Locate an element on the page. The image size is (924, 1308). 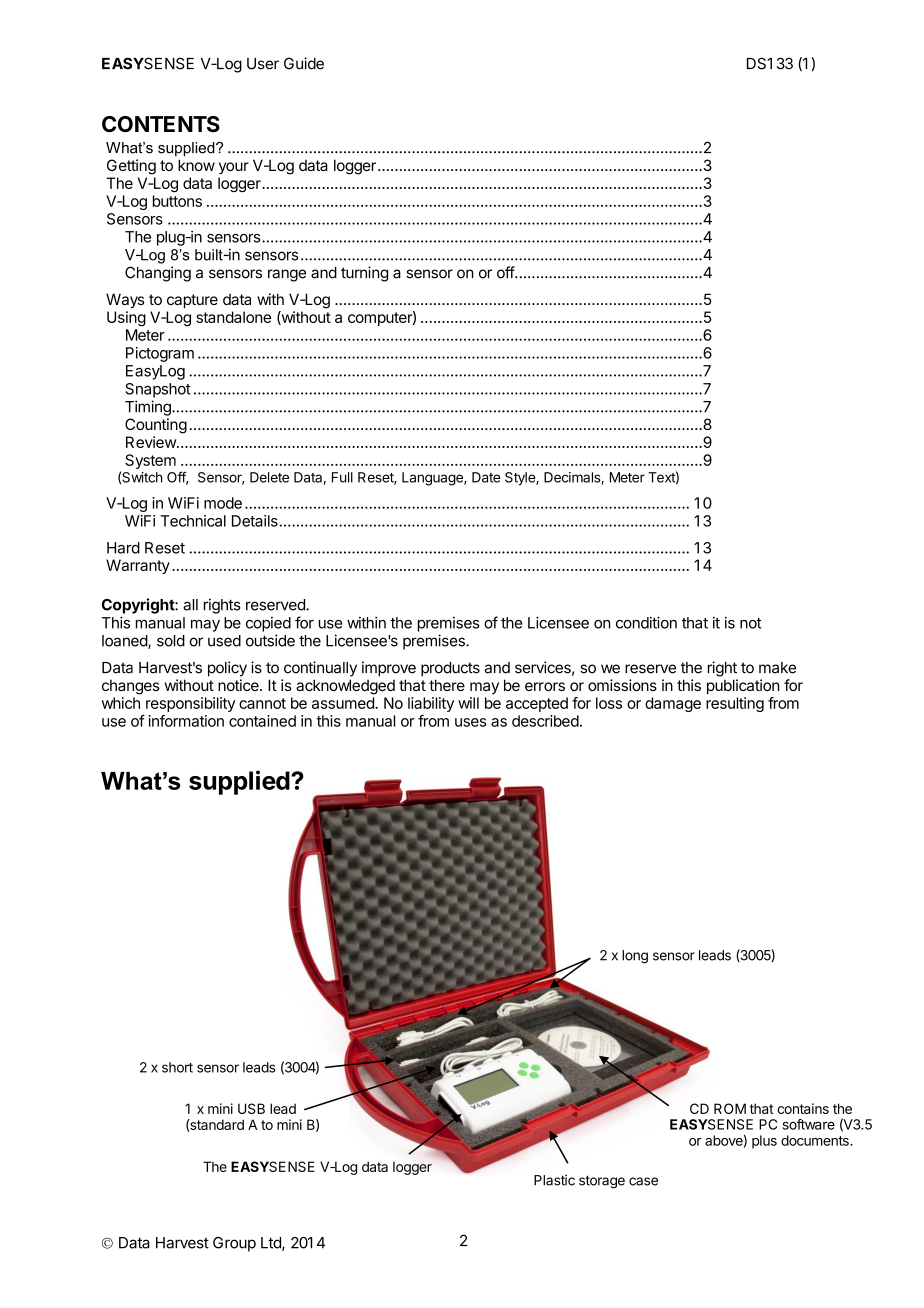
Snapshot is located at coordinates (158, 390).
